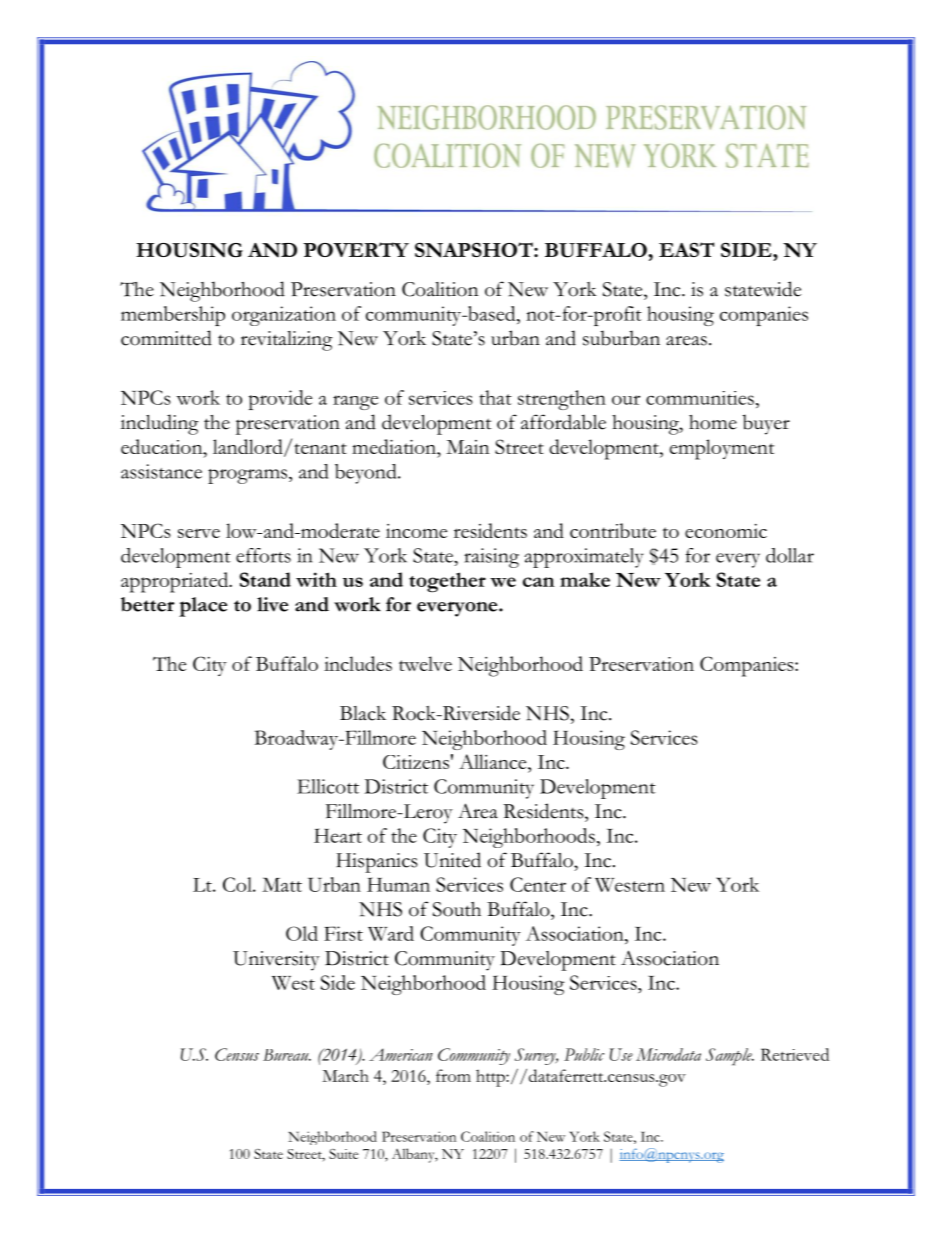  I want to click on place, so click(203, 607).
